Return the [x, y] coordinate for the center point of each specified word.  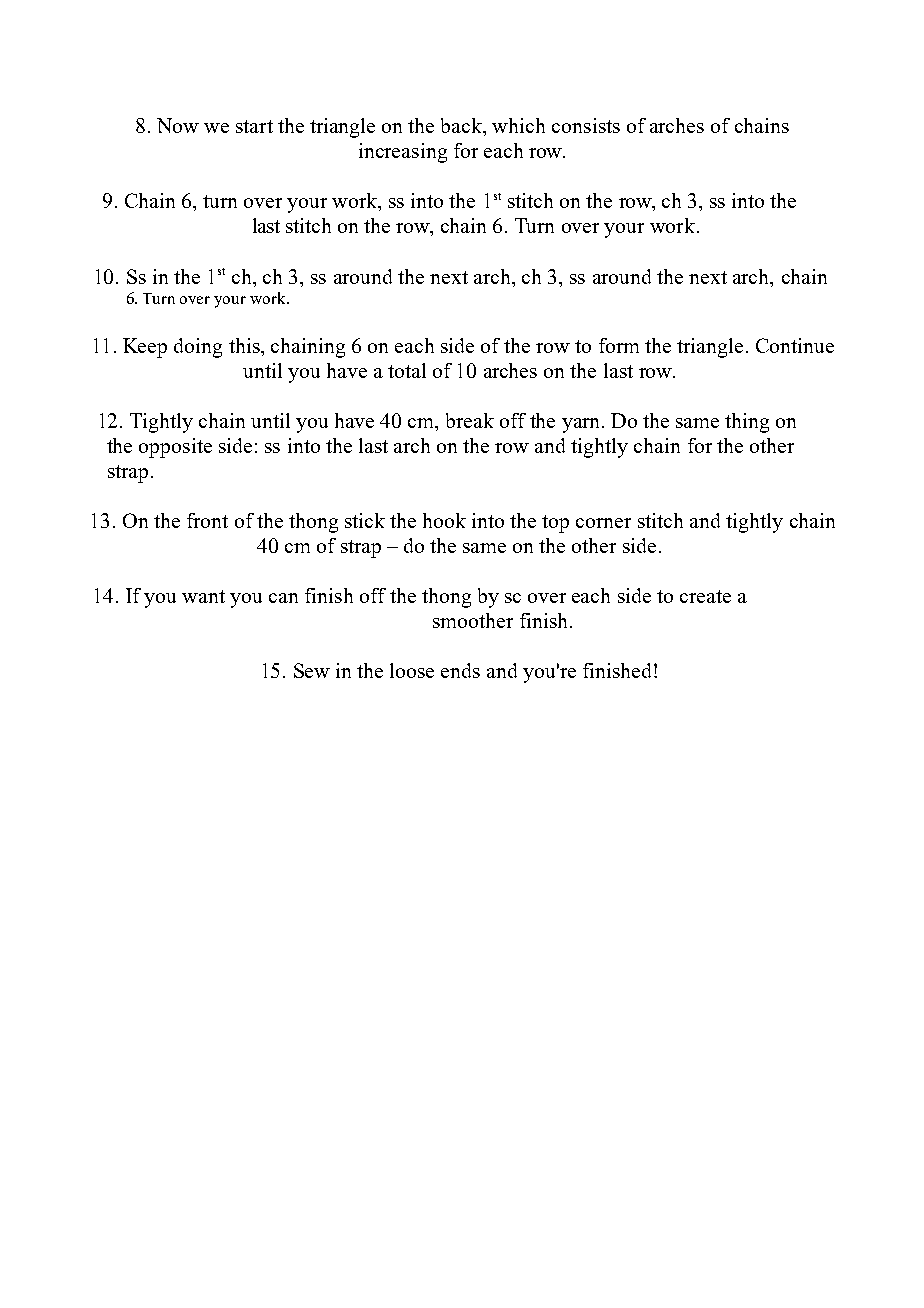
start [254, 126]
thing [747, 423]
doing [198, 348]
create [705, 596]
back [463, 127]
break [470, 420]
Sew [312, 670]
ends [460, 670]
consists [586, 125]
